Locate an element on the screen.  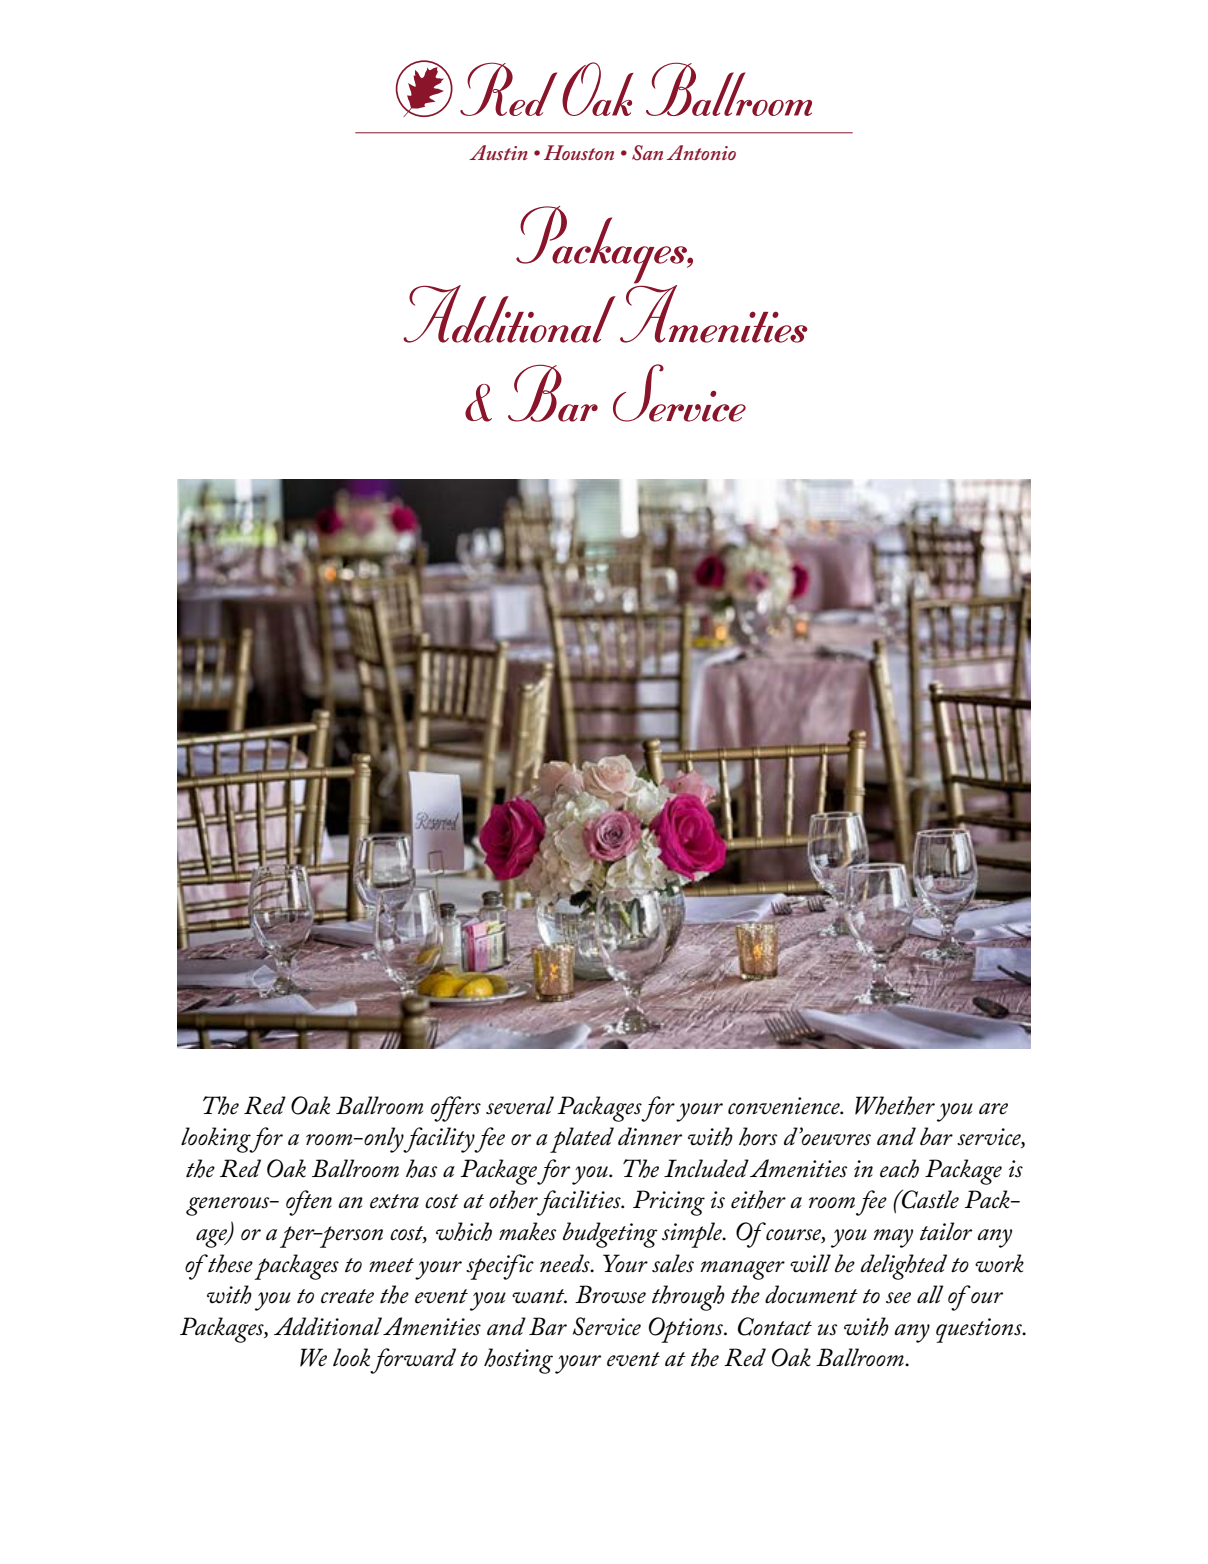
Whether is located at coordinates (895, 1105).
